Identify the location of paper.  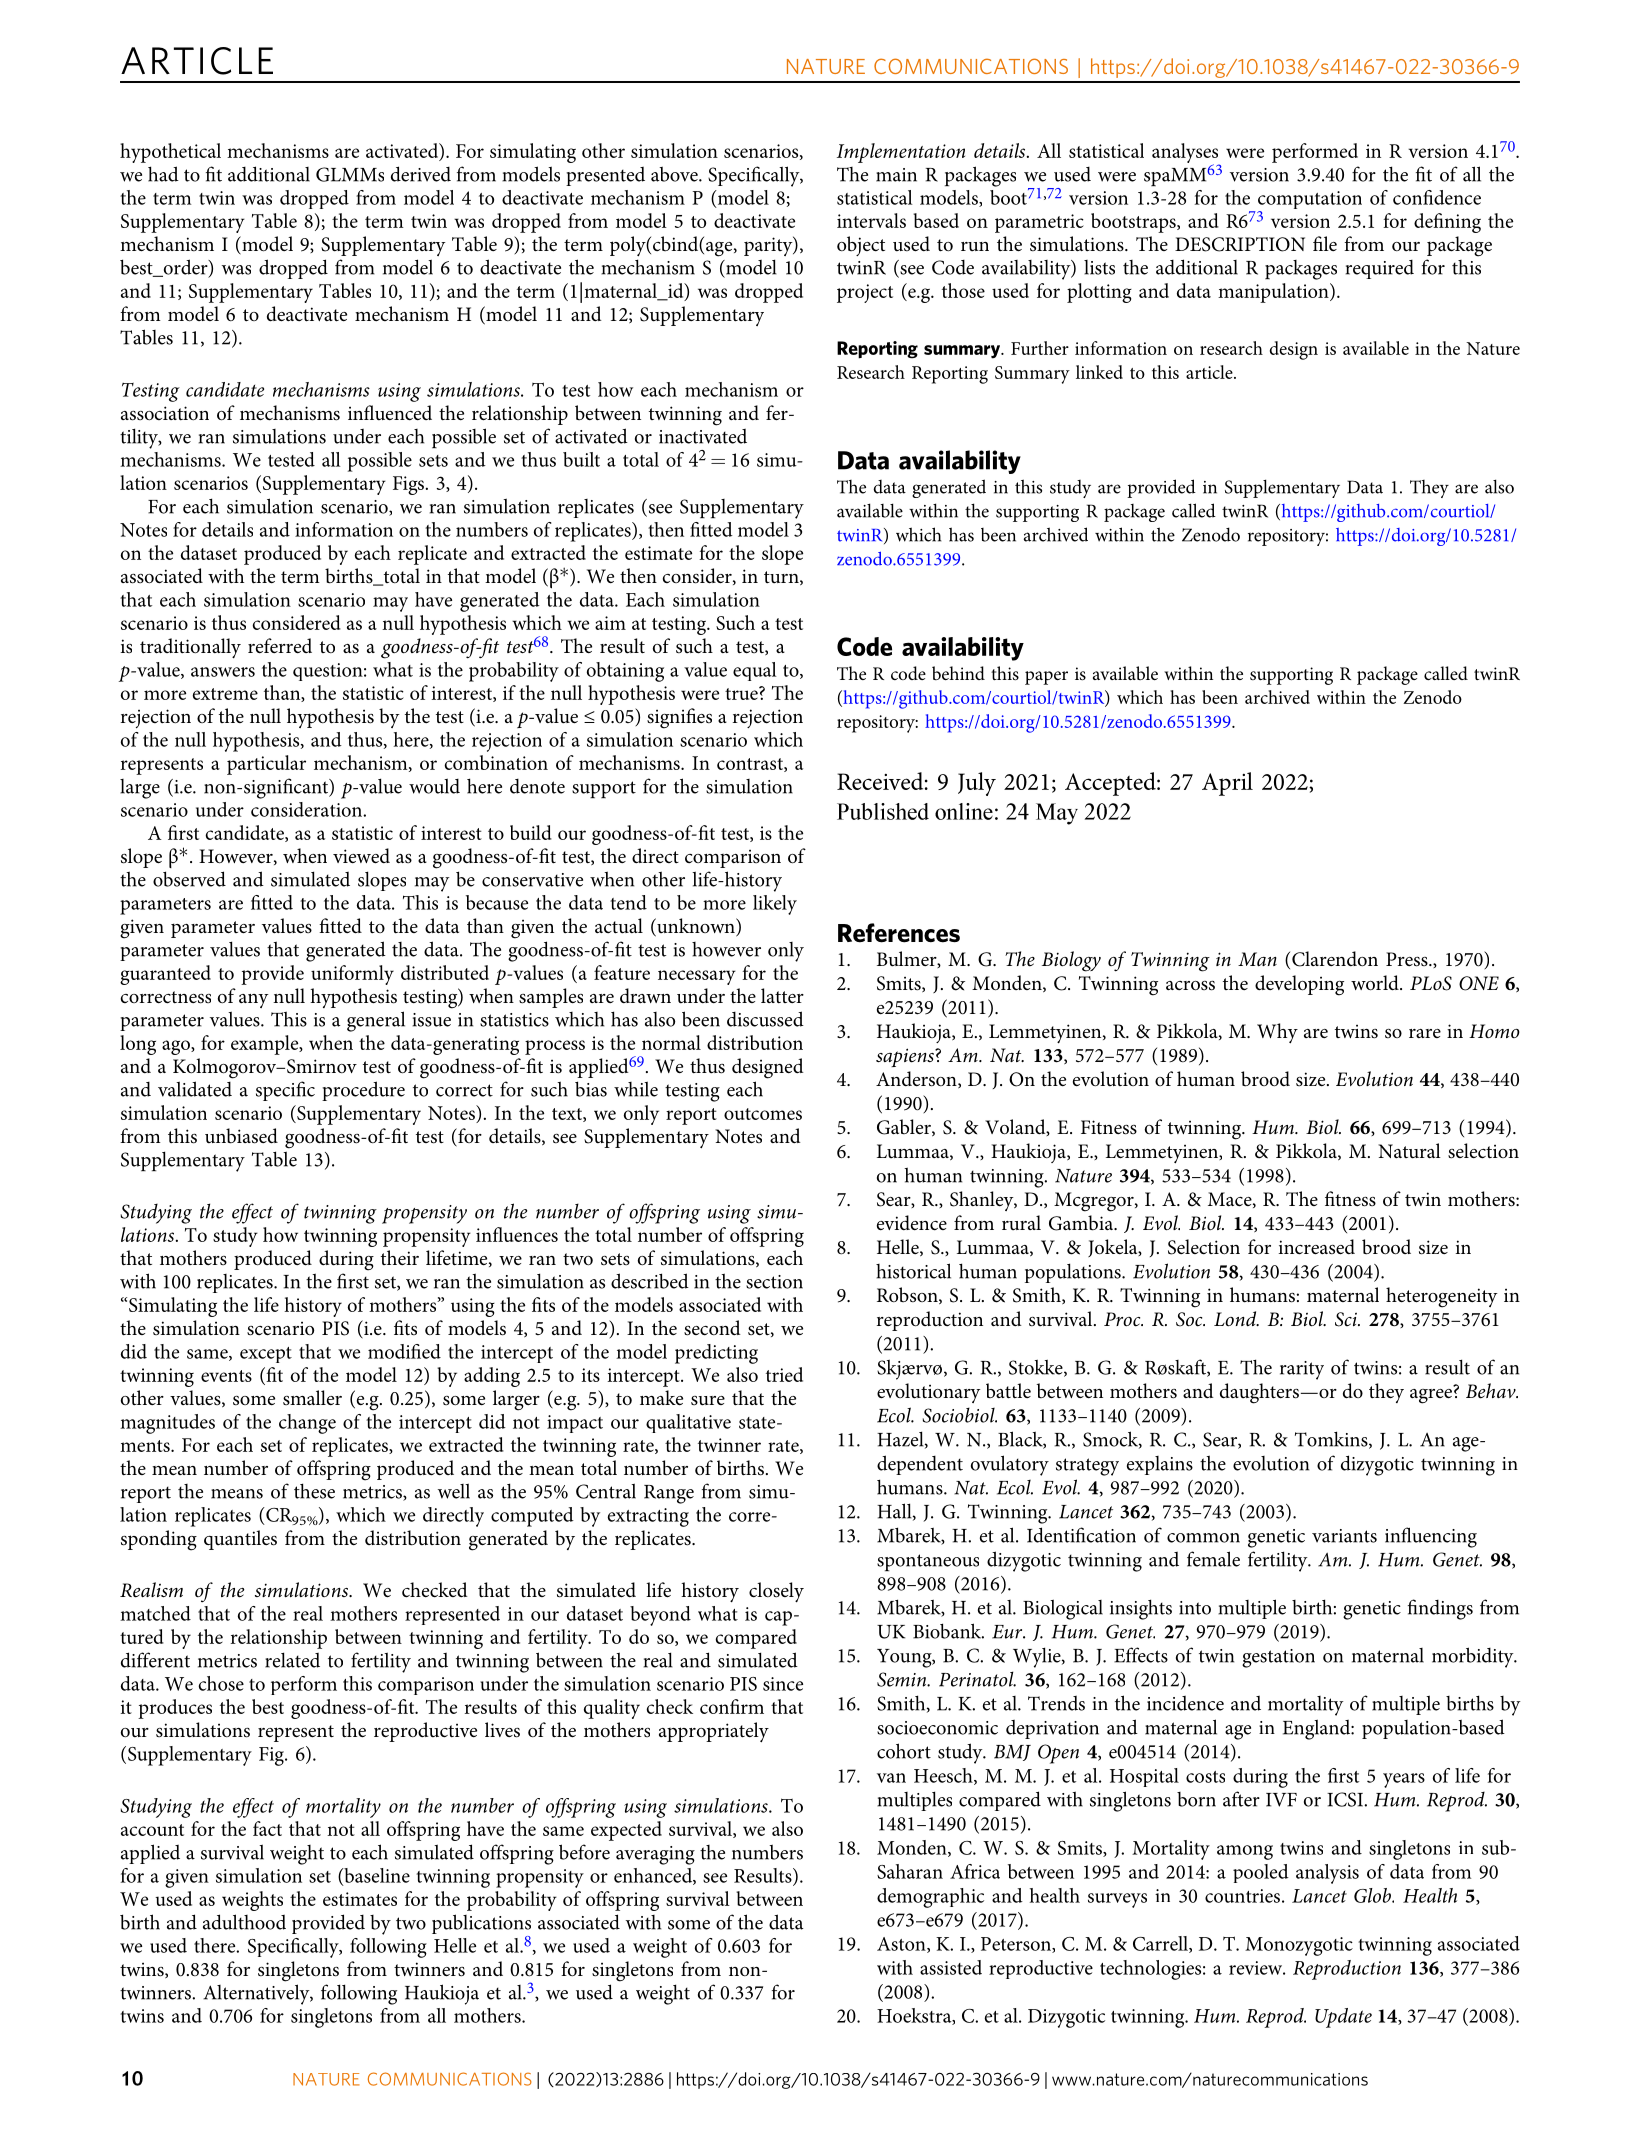
(1046, 678).
